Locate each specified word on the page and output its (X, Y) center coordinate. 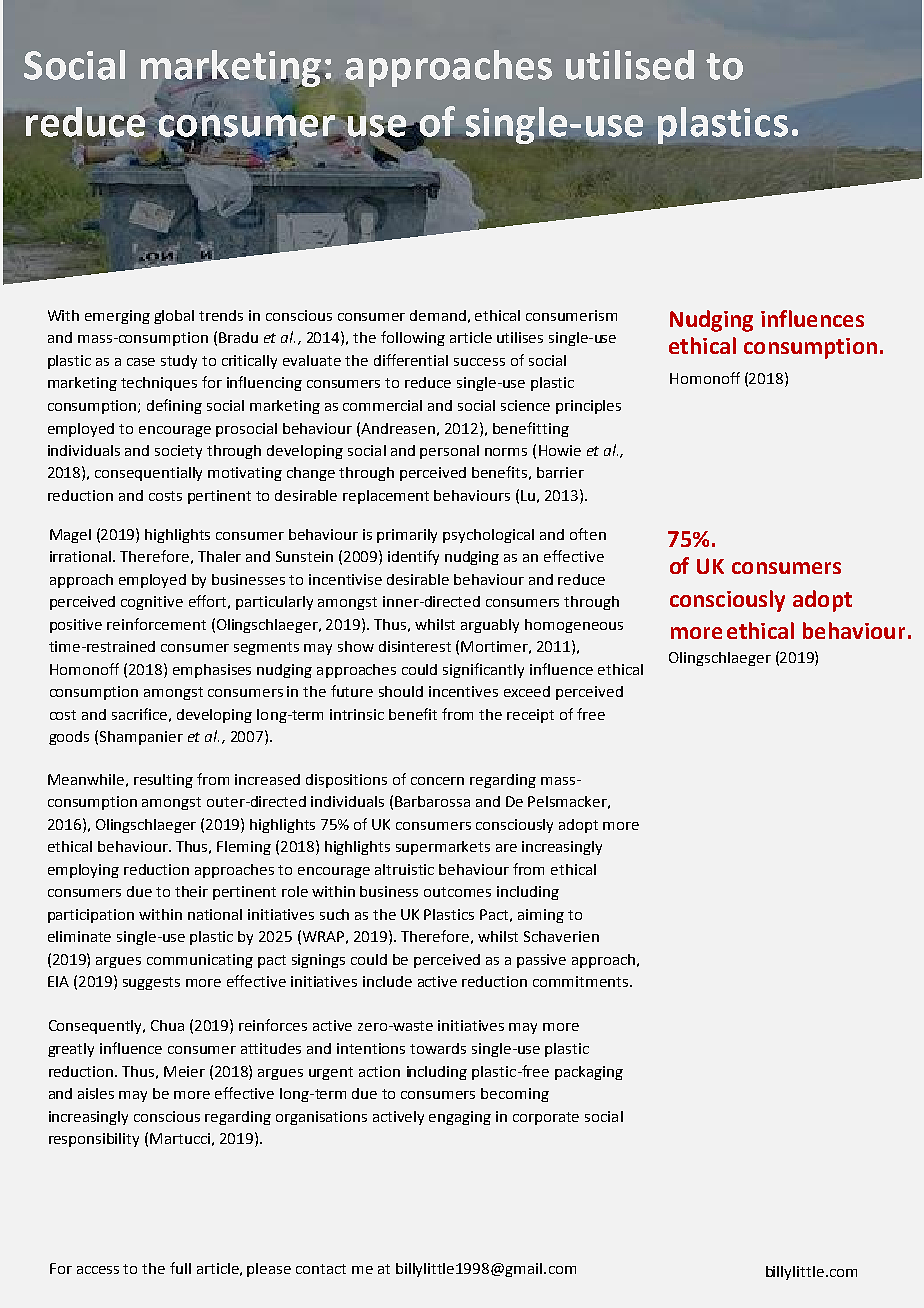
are (506, 848)
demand (438, 315)
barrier (560, 472)
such (334, 914)
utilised (630, 65)
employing (83, 871)
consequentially (148, 474)
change (311, 474)
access (98, 1270)
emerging (117, 317)
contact (321, 1269)
